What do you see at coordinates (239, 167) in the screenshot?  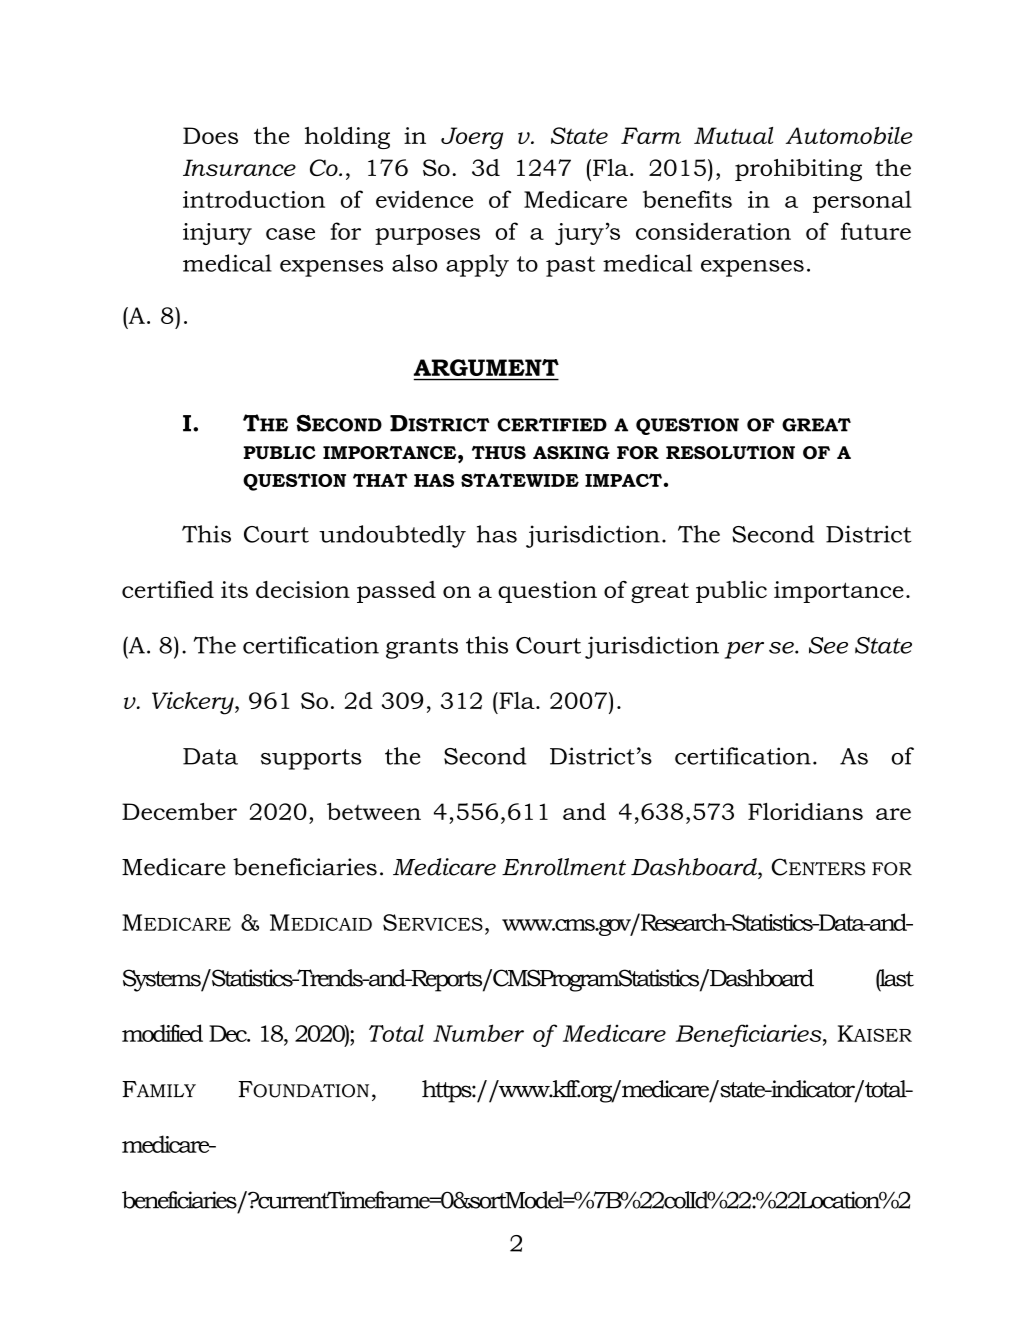 I see `Insurance` at bounding box center [239, 167].
